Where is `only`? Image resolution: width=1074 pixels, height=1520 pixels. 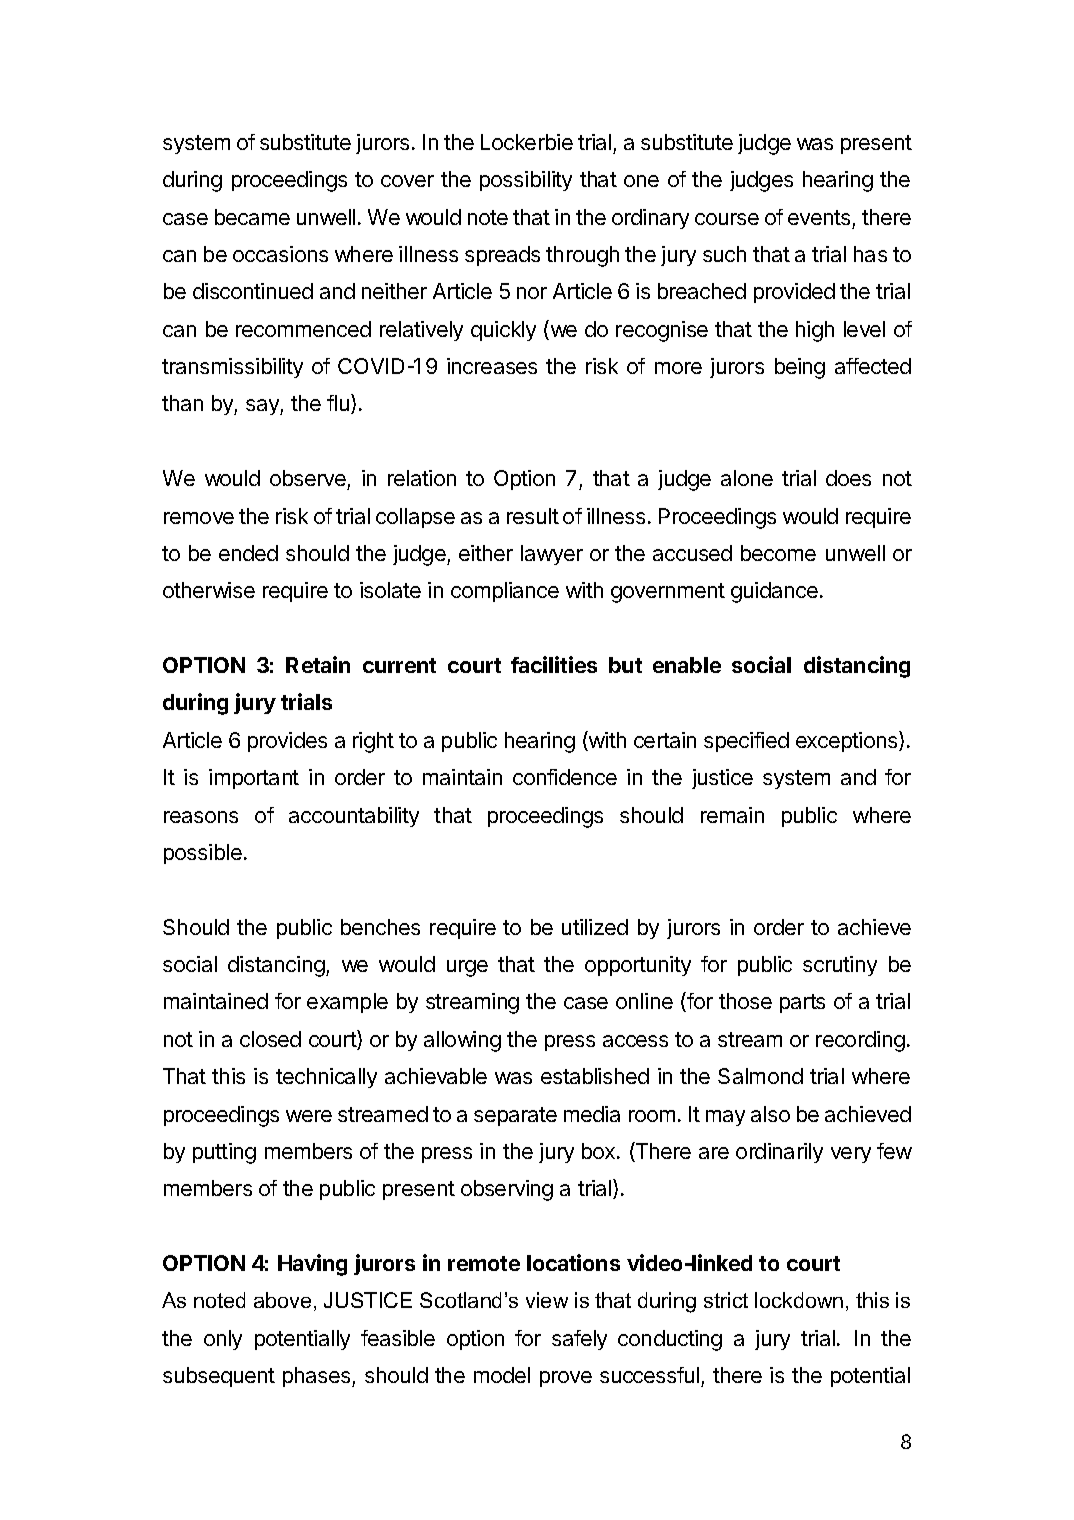 only is located at coordinates (223, 1340).
